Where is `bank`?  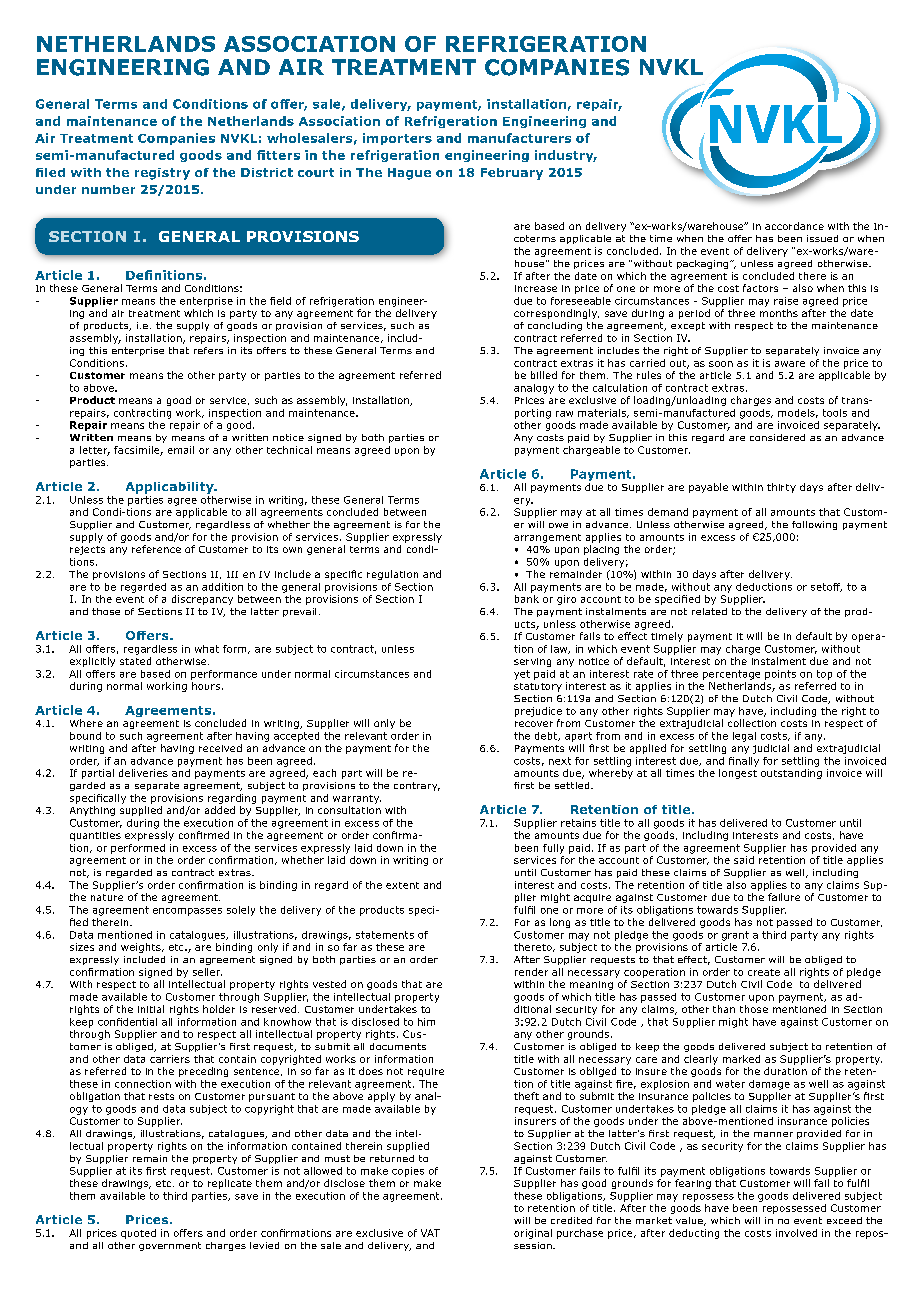
bank is located at coordinates (527, 599).
